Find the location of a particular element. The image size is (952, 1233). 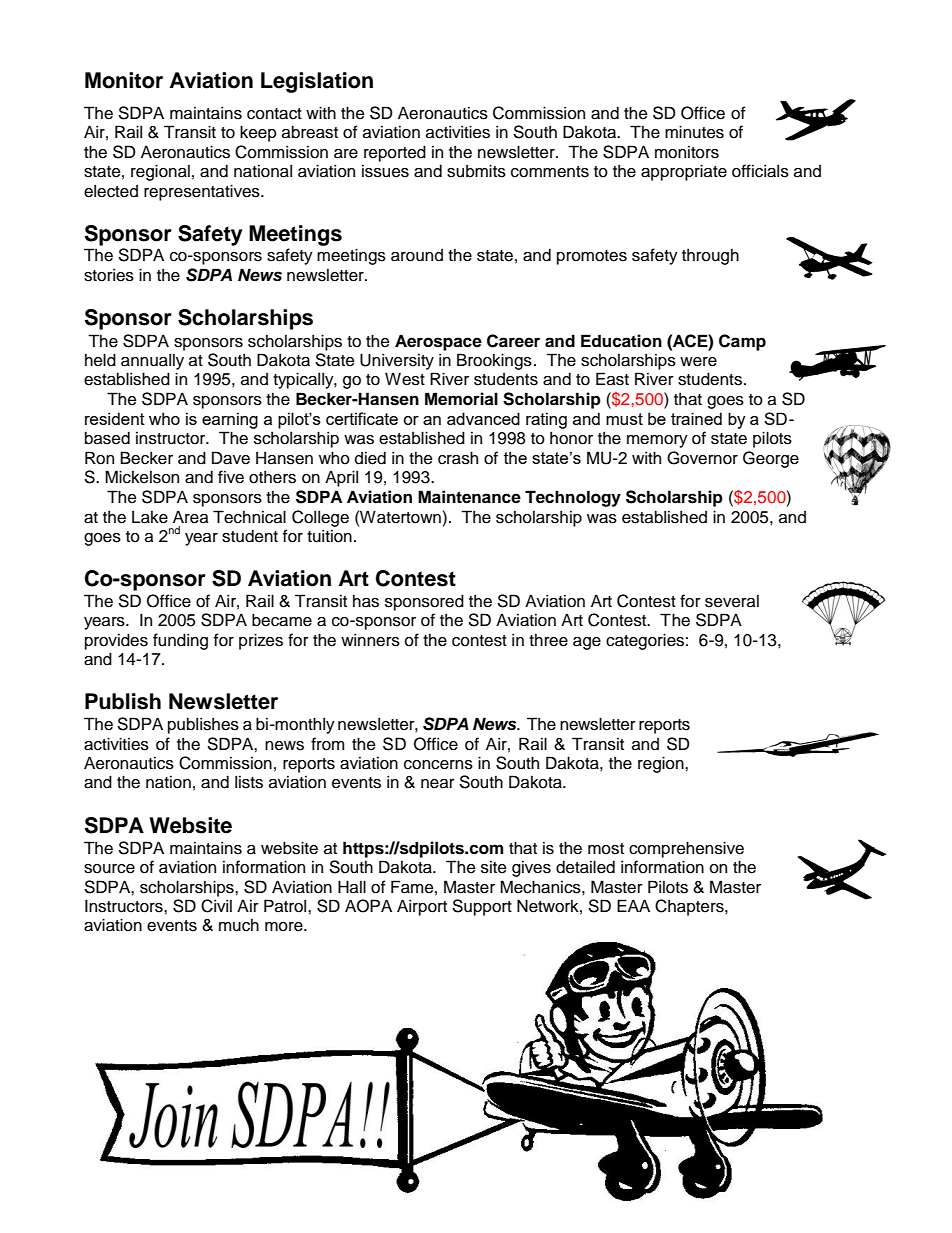

Airport is located at coordinates (422, 907).
